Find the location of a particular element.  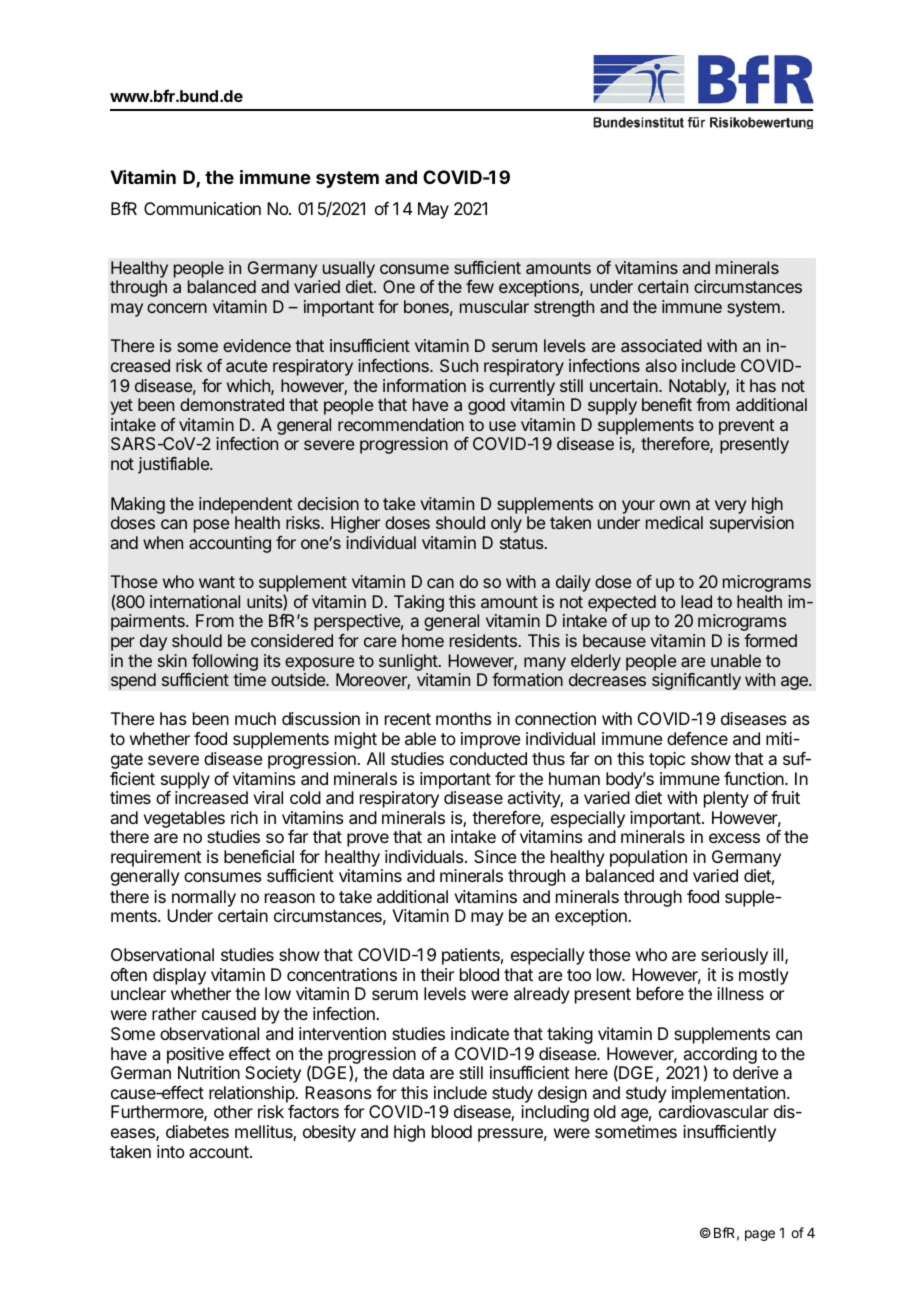

associated is located at coordinates (661, 345).
